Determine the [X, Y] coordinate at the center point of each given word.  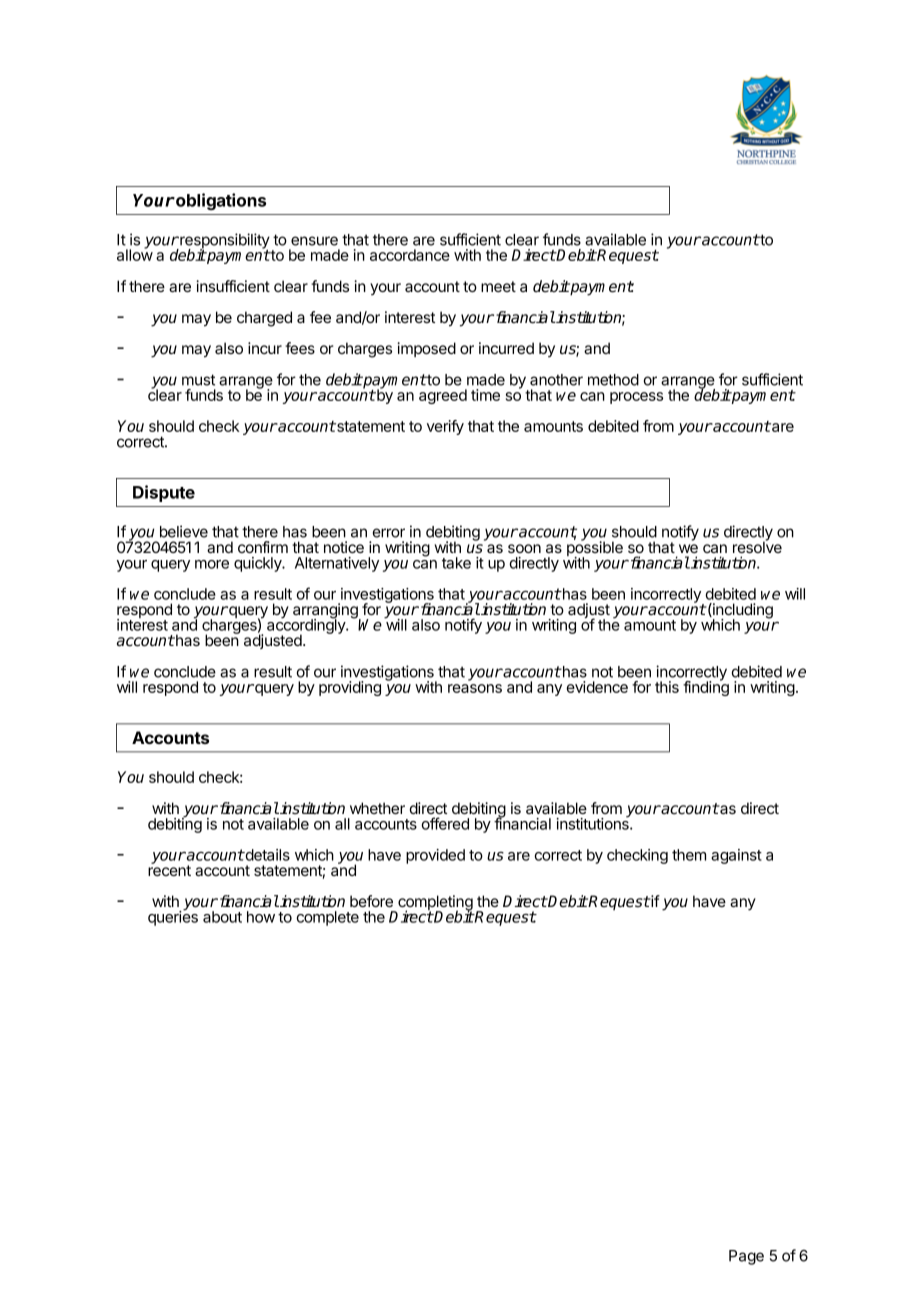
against [736, 856]
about [222, 917]
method [613, 380]
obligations [220, 201]
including [742, 612]
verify [445, 427]
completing [434, 904]
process [636, 398]
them [689, 855]
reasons [475, 688]
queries [173, 917]
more [212, 564]
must [198, 380]
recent [169, 869]
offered [445, 823]
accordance [410, 255]
